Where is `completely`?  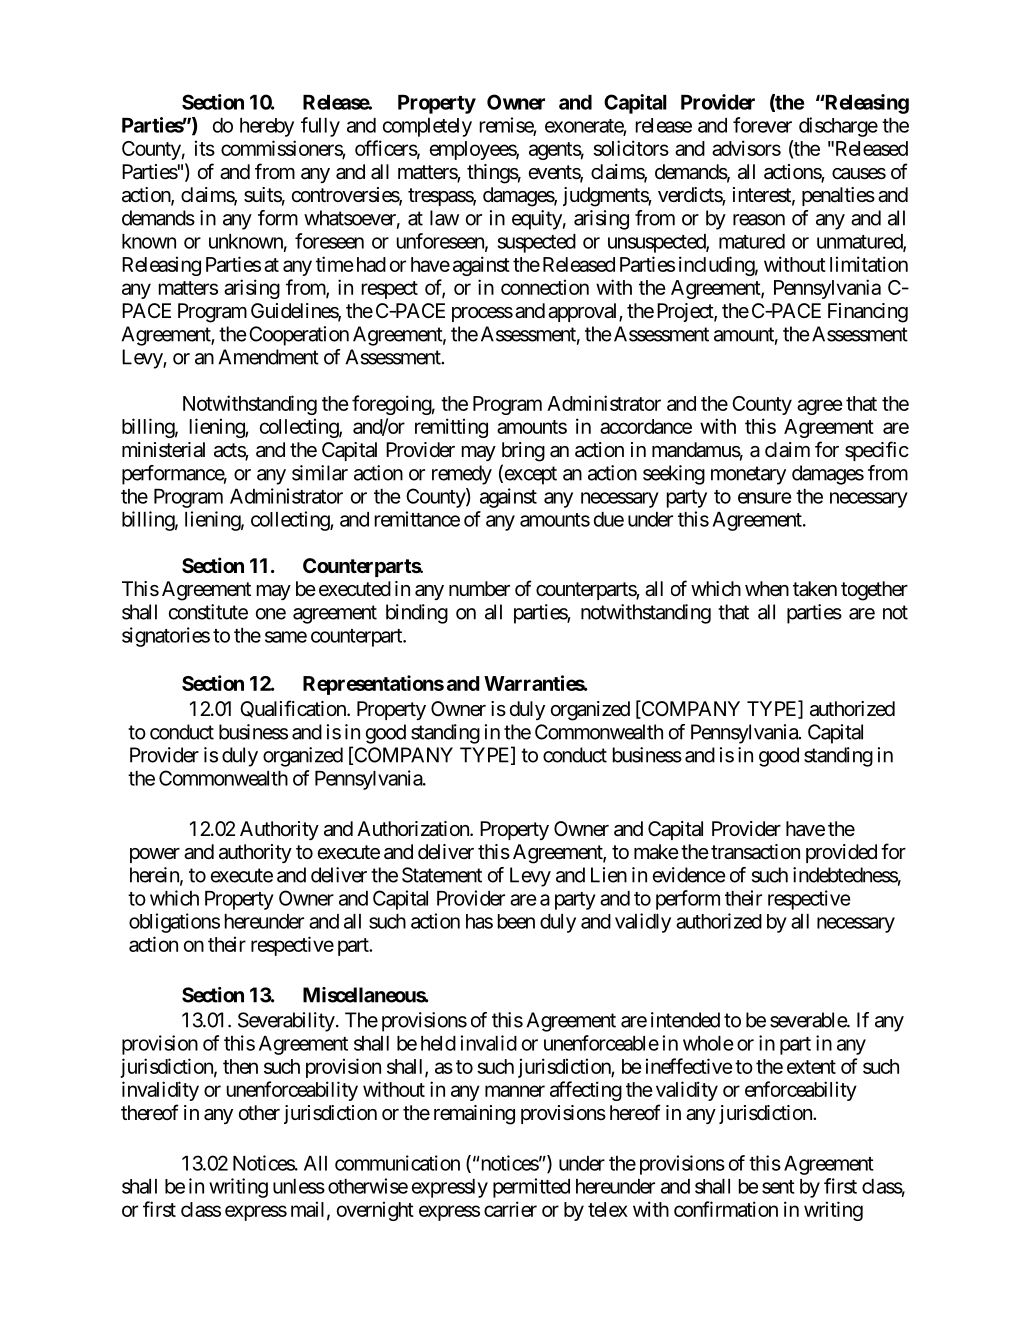 completely is located at coordinates (427, 127).
